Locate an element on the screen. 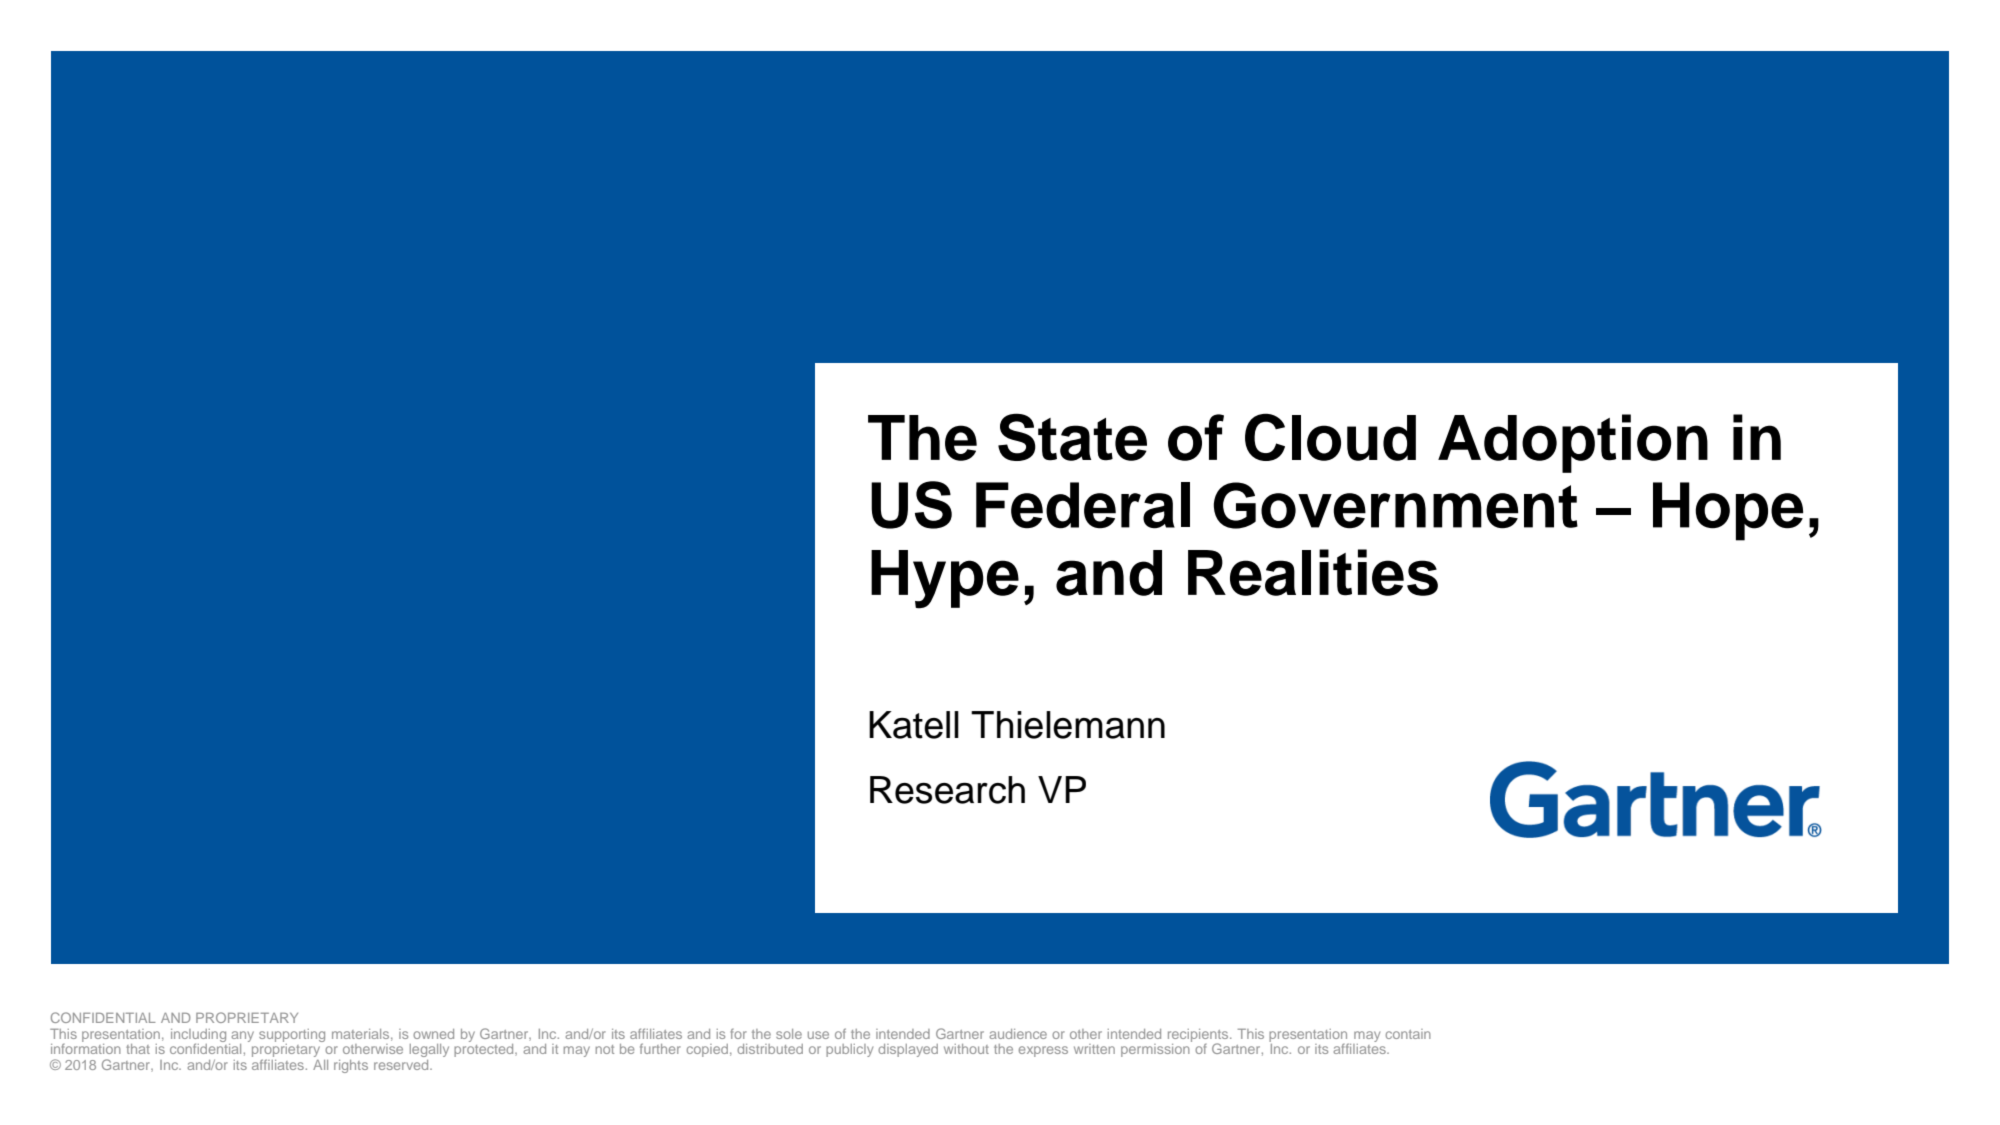  Adoption is located at coordinates (1573, 443).
